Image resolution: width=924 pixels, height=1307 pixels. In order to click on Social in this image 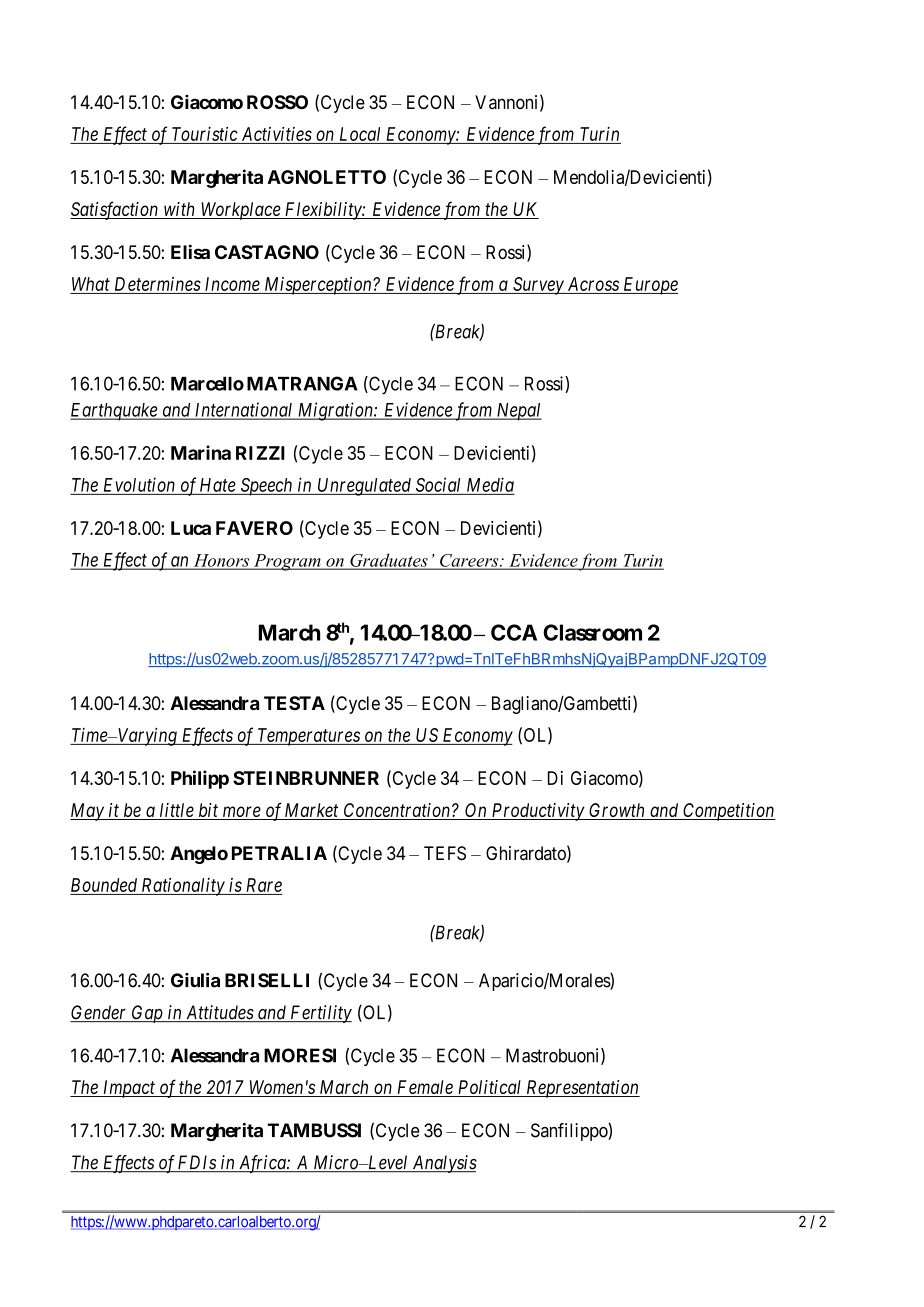, I will do `click(438, 484)`.
